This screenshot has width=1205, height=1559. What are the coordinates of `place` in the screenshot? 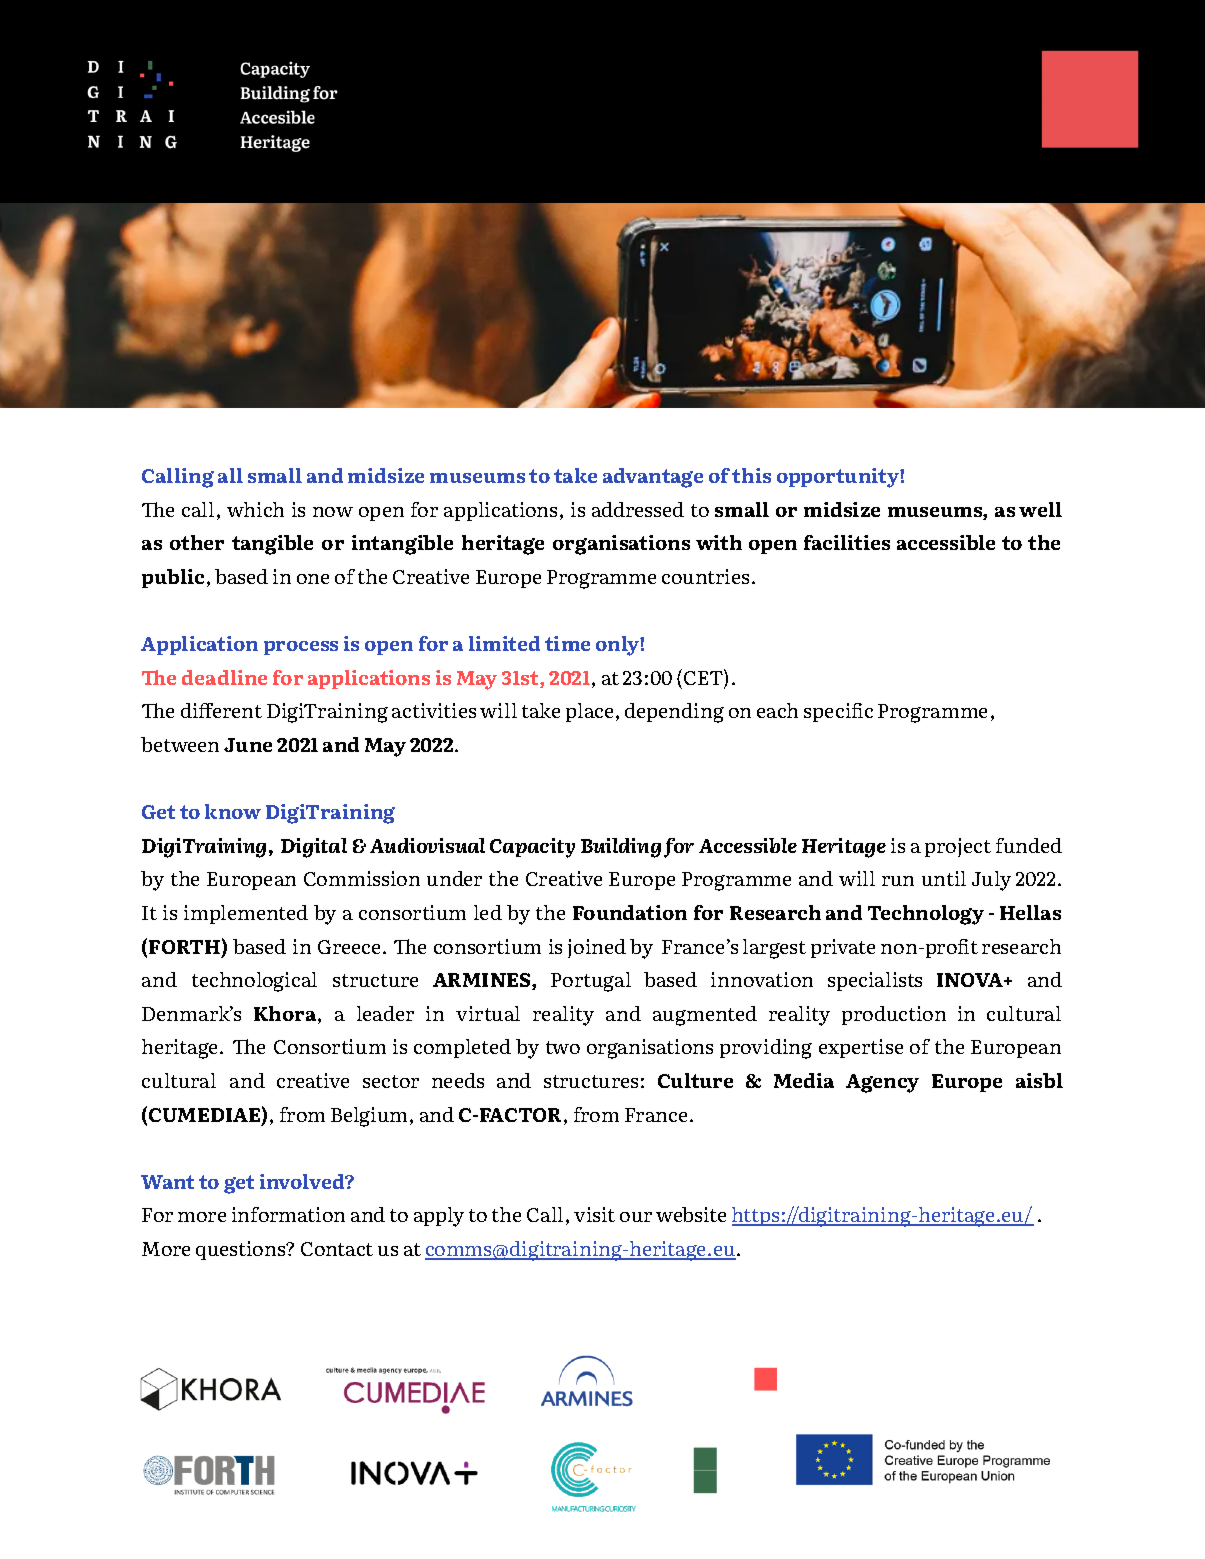 It's located at (589, 712).
